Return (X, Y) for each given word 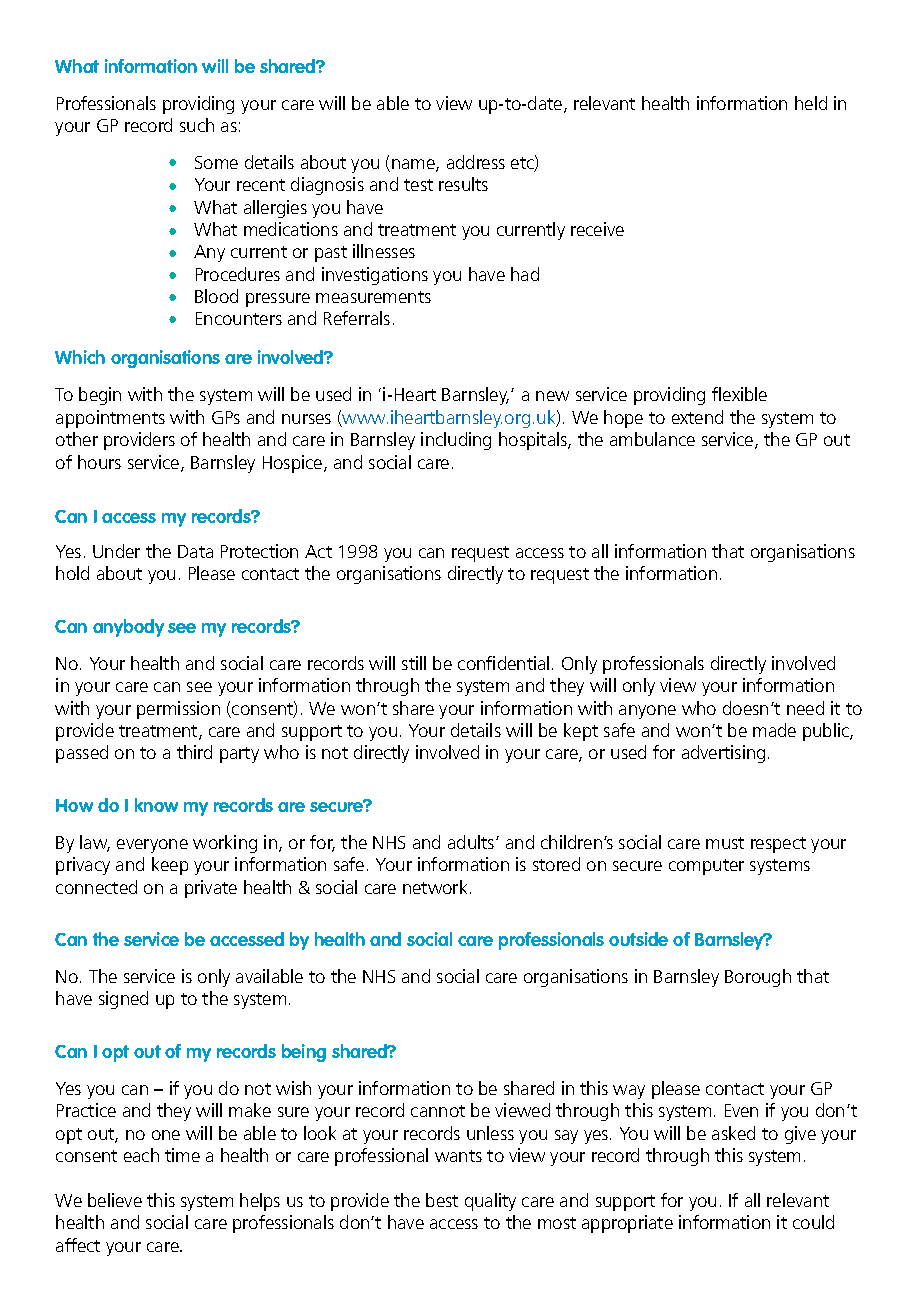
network (437, 887)
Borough (758, 978)
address (476, 162)
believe (115, 1200)
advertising (723, 754)
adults (472, 842)
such (197, 125)
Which (80, 357)
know (156, 805)
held (811, 103)
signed (123, 1000)
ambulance (652, 439)
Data (195, 551)
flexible (739, 394)
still (414, 663)
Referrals (357, 318)
